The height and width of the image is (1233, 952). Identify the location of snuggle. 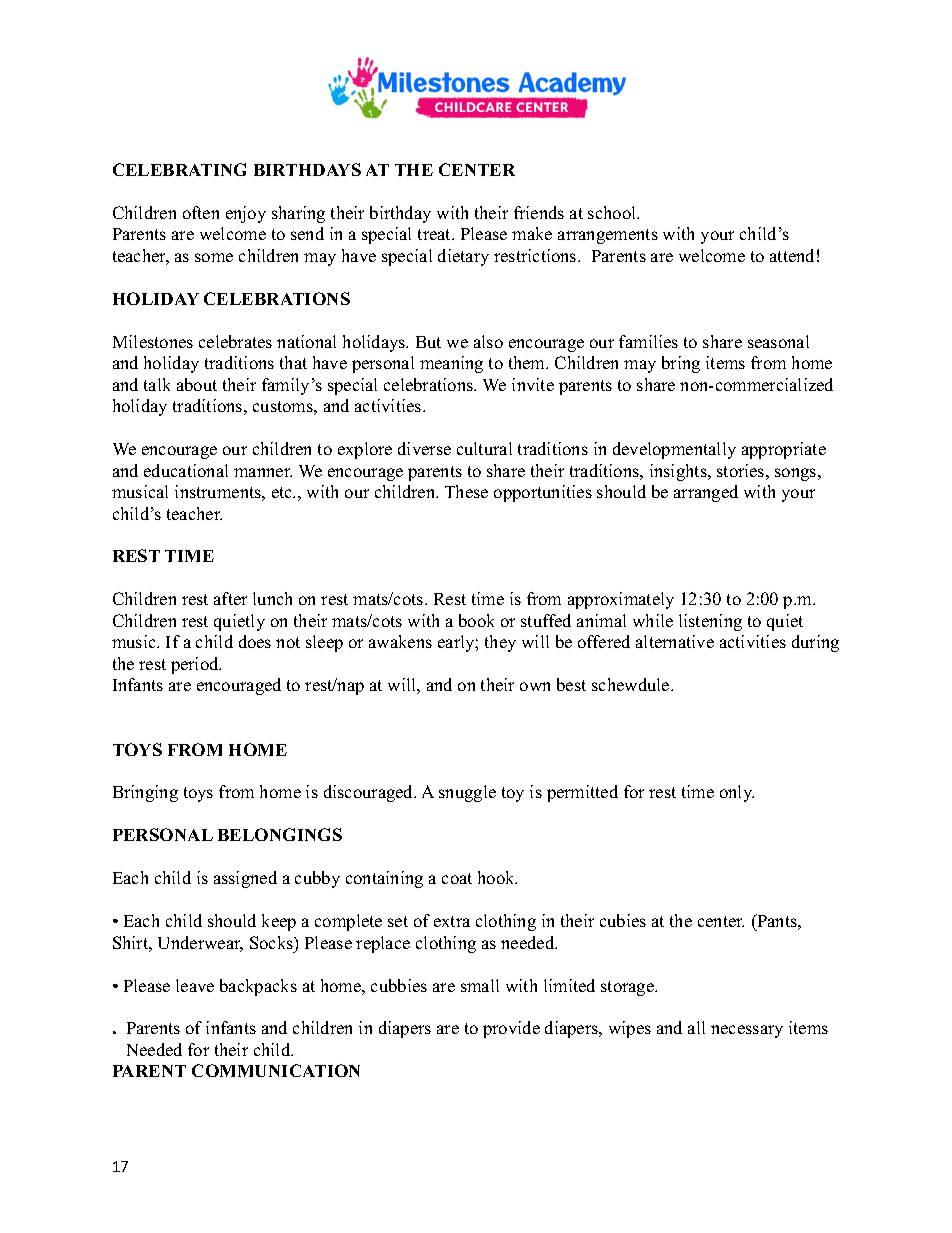
(467, 793).
